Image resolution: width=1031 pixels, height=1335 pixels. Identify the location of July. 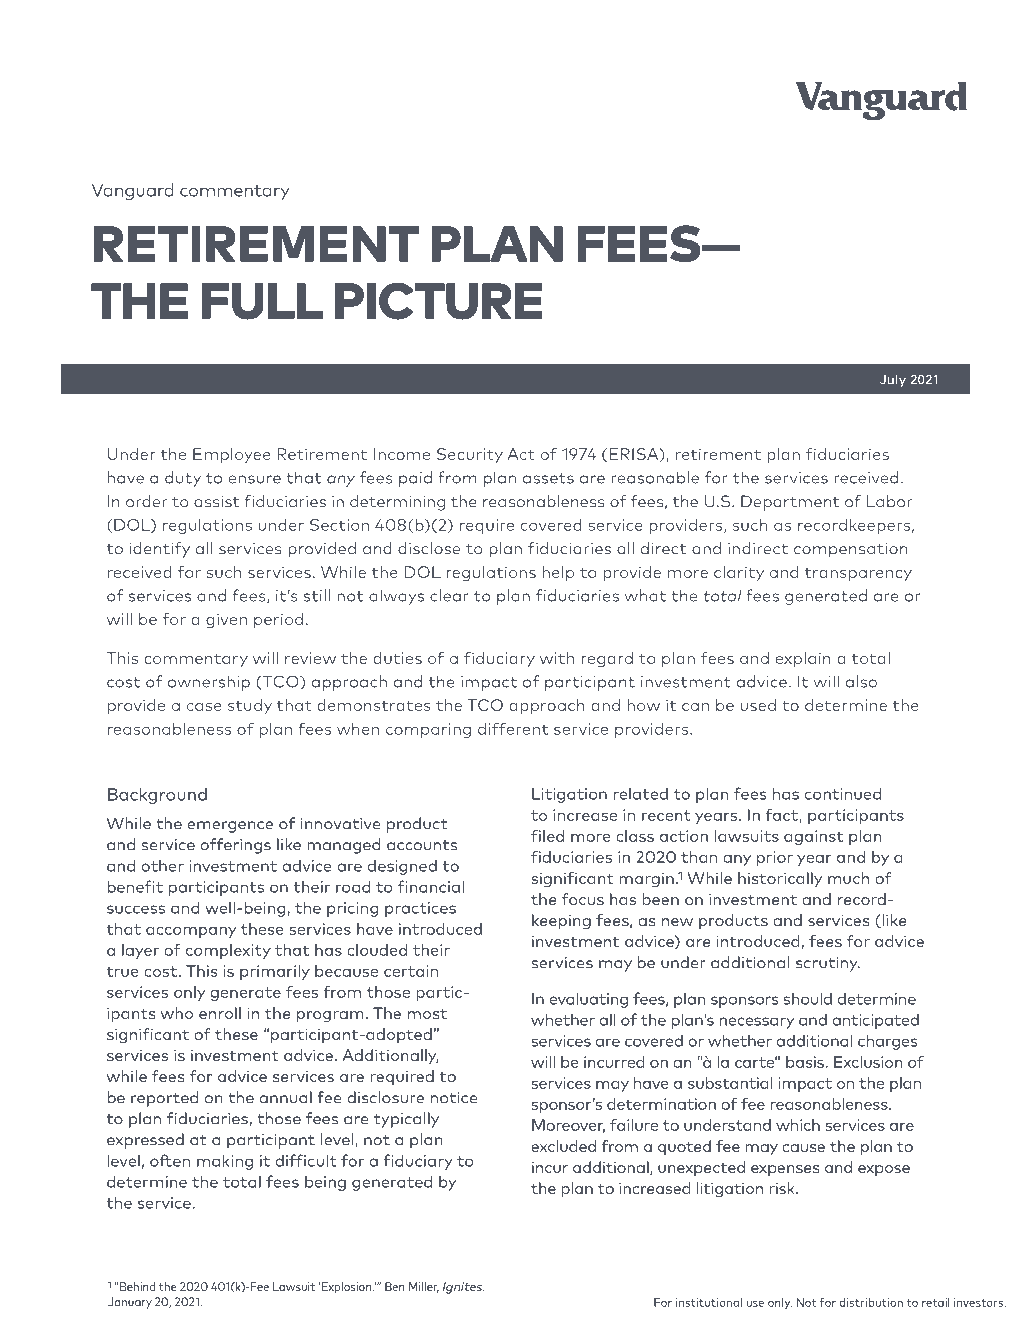
(893, 380).
